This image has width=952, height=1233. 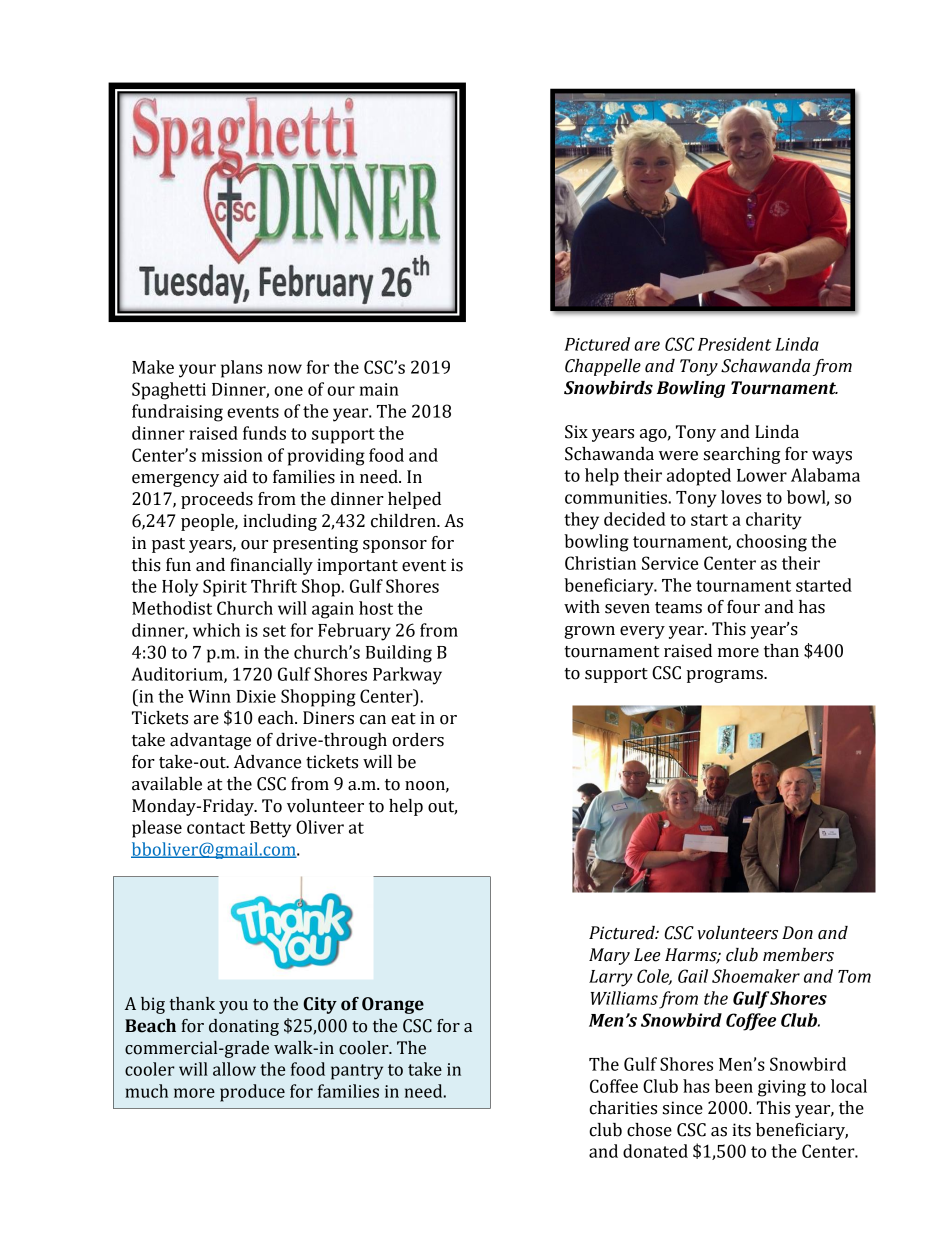 I want to click on President, so click(x=735, y=344).
